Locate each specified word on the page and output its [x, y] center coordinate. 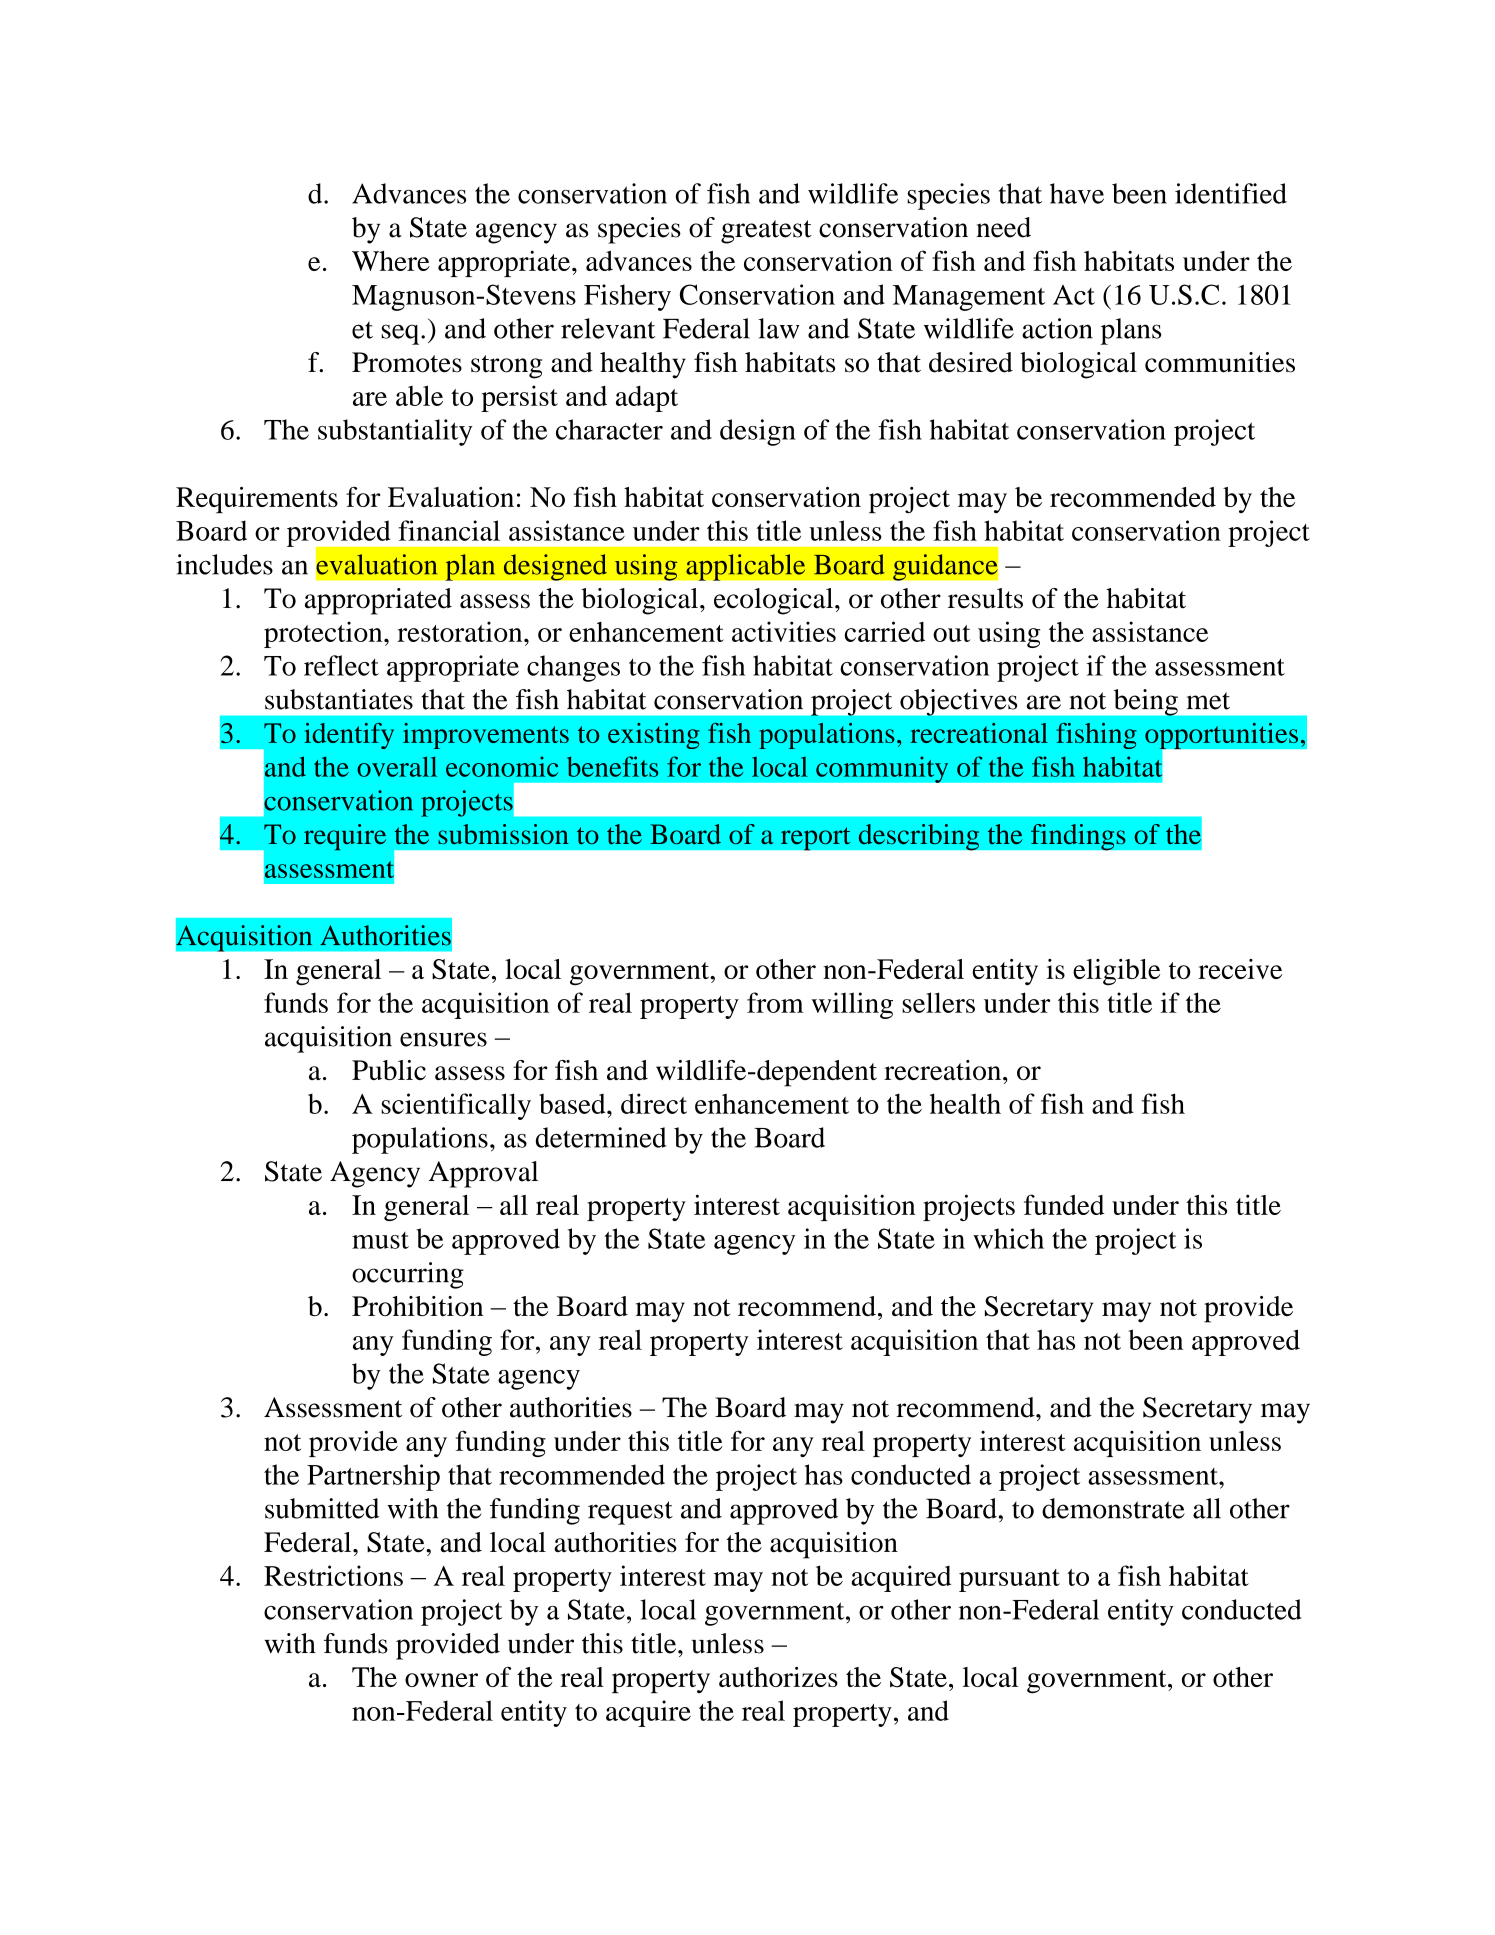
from [775, 1002]
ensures [443, 1039]
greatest [766, 232]
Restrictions [333, 1575]
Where [391, 261]
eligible [1116, 972]
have [1077, 193]
